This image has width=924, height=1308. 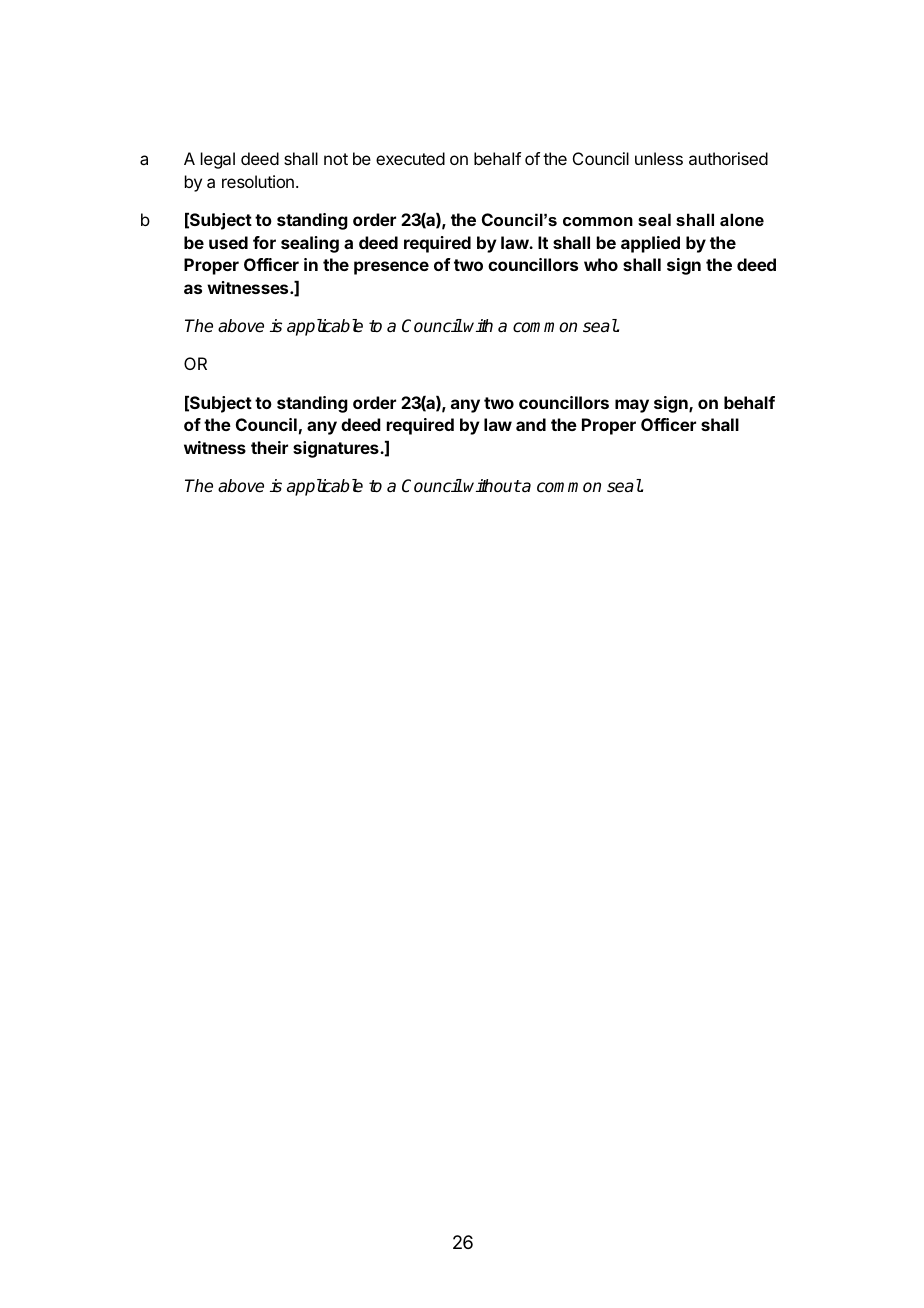 I want to click on their, so click(x=269, y=447).
